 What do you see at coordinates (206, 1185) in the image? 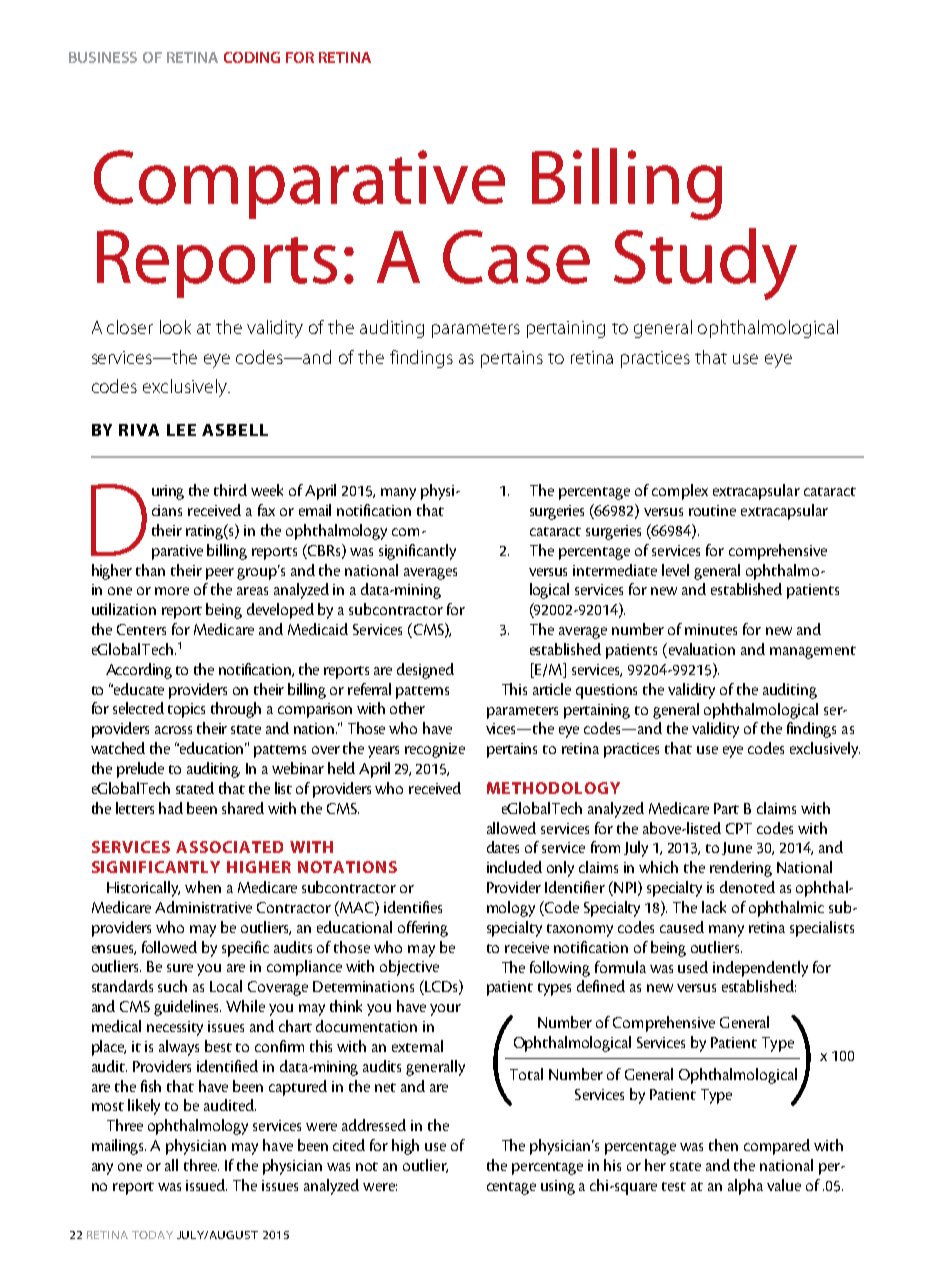
I see `issued` at bounding box center [206, 1185].
